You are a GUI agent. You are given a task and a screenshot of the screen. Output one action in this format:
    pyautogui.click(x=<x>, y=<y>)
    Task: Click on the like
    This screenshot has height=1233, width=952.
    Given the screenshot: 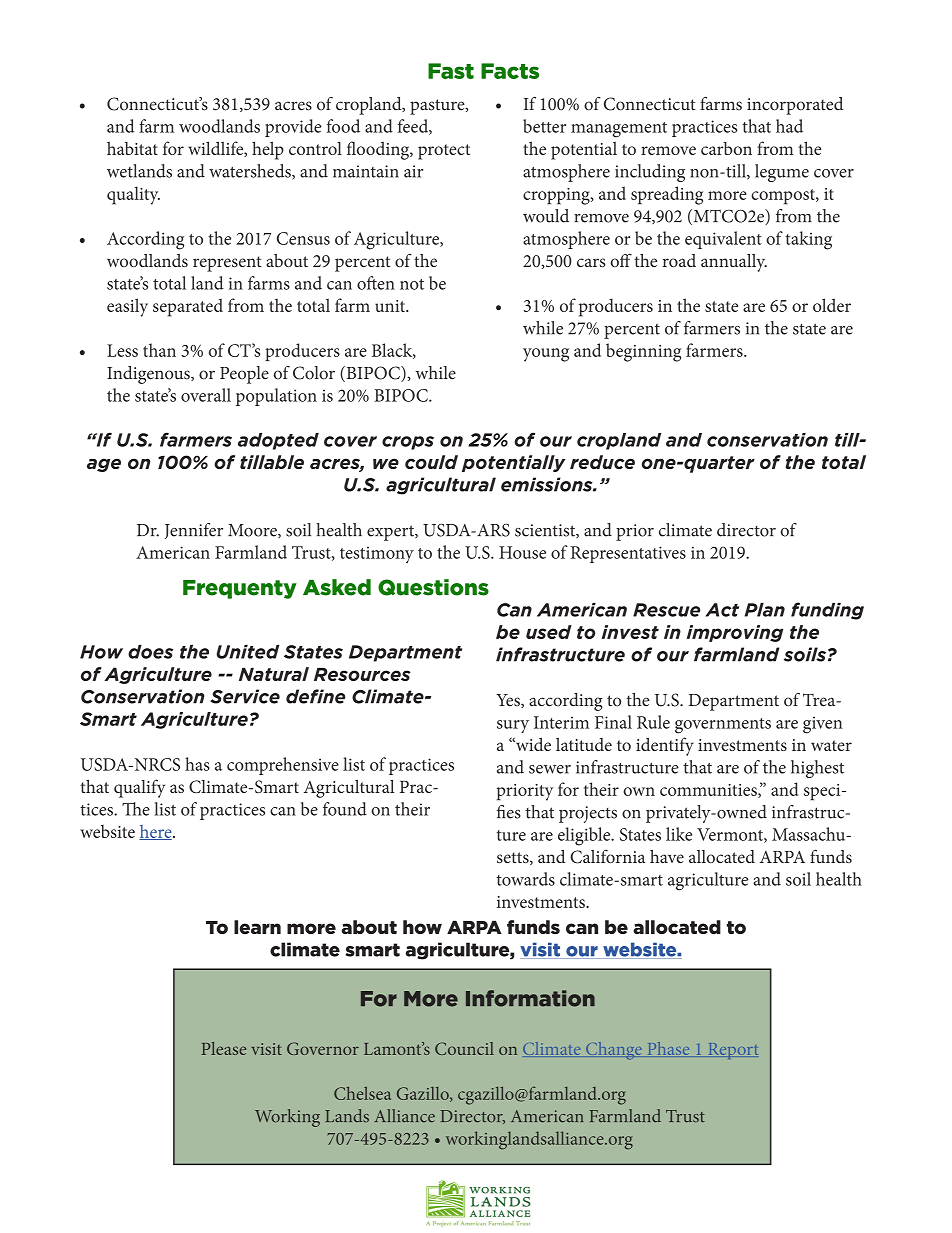 What is the action you would take?
    pyautogui.click(x=679, y=834)
